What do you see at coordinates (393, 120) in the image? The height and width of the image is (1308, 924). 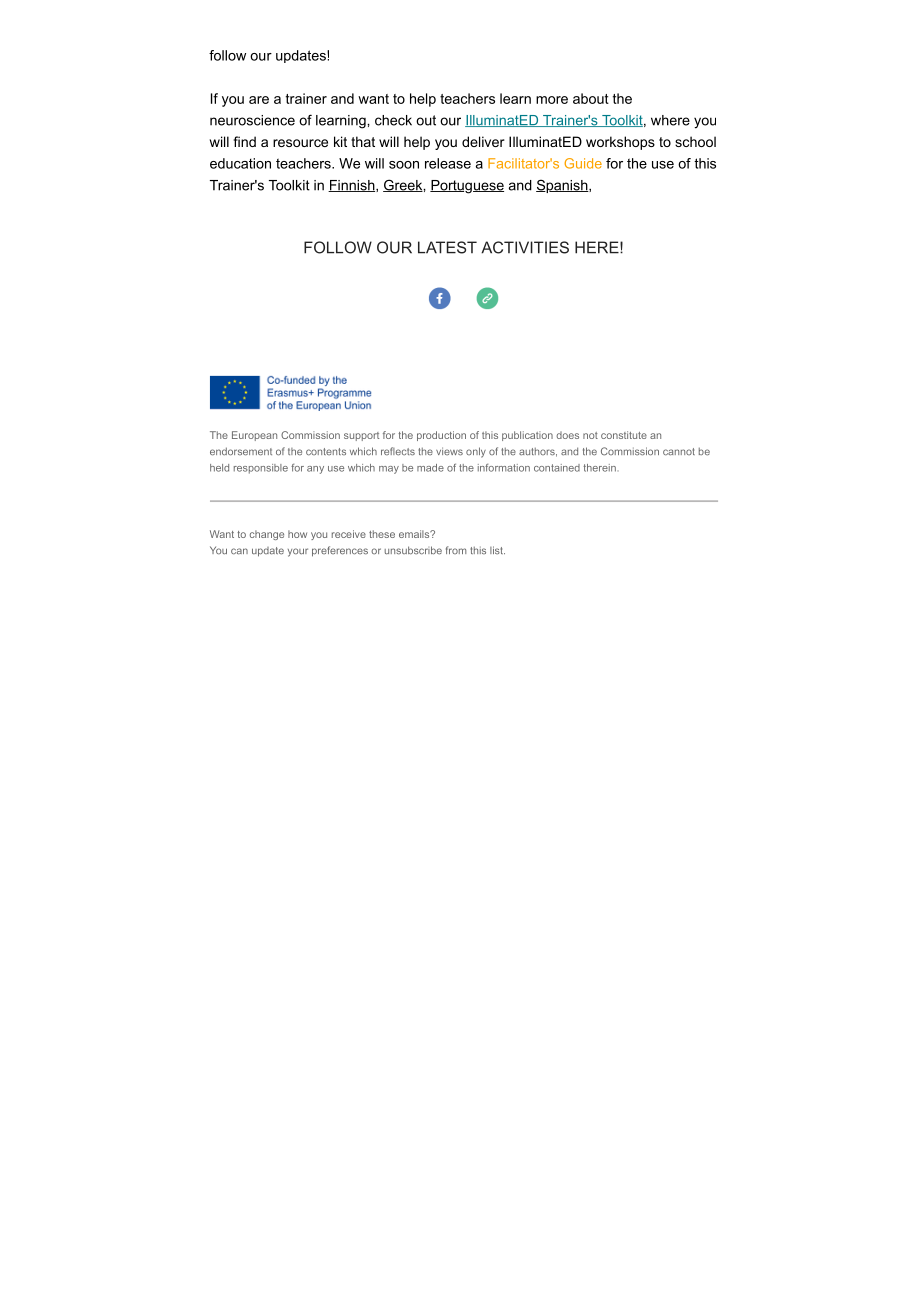 I see `check` at bounding box center [393, 120].
